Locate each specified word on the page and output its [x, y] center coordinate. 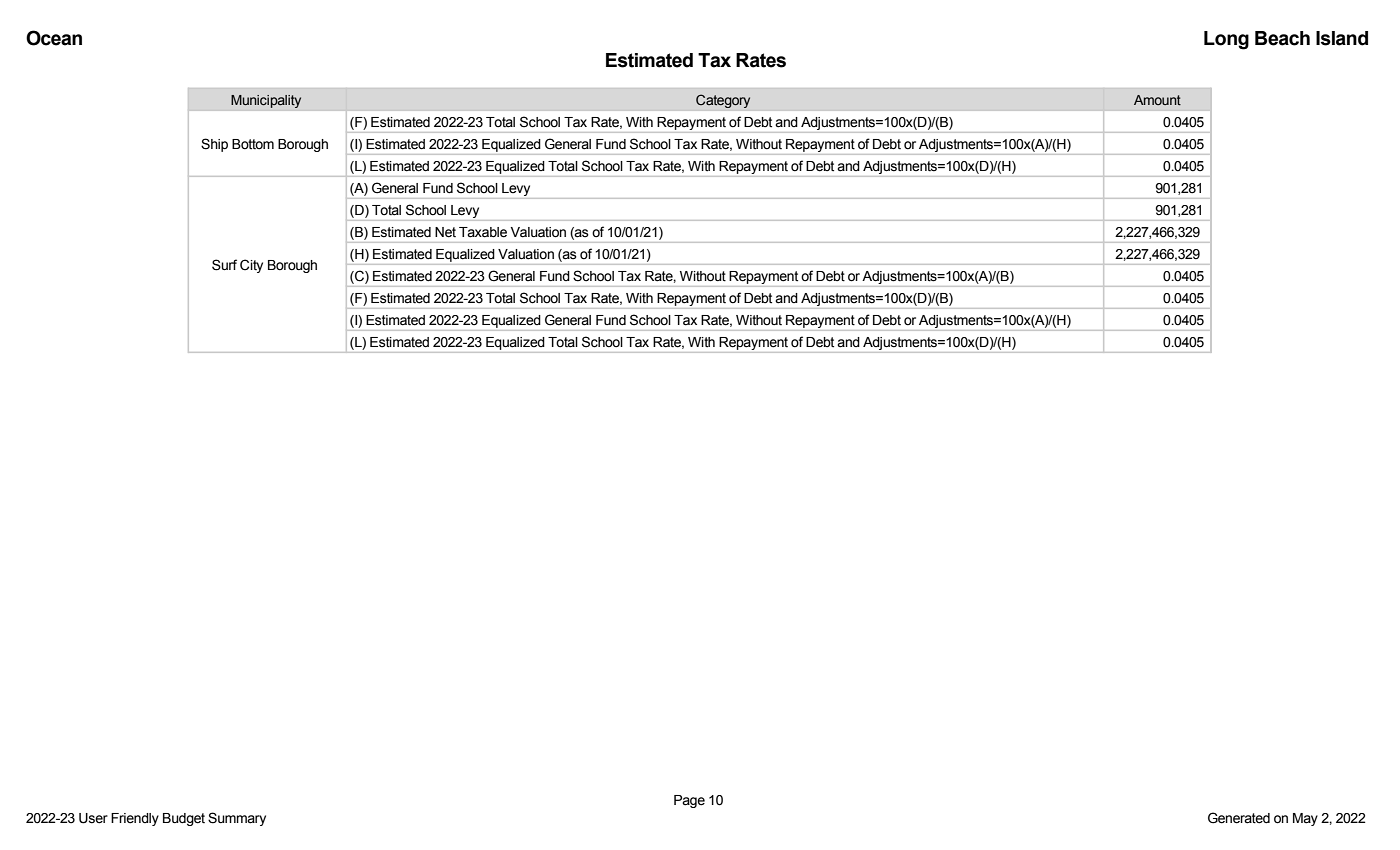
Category [723, 101]
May [1305, 819]
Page [689, 801]
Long [1226, 40]
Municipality [266, 101]
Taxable [483, 232]
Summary [237, 819]
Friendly [135, 819]
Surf [224, 265]
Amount [1157, 100]
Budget [184, 819]
